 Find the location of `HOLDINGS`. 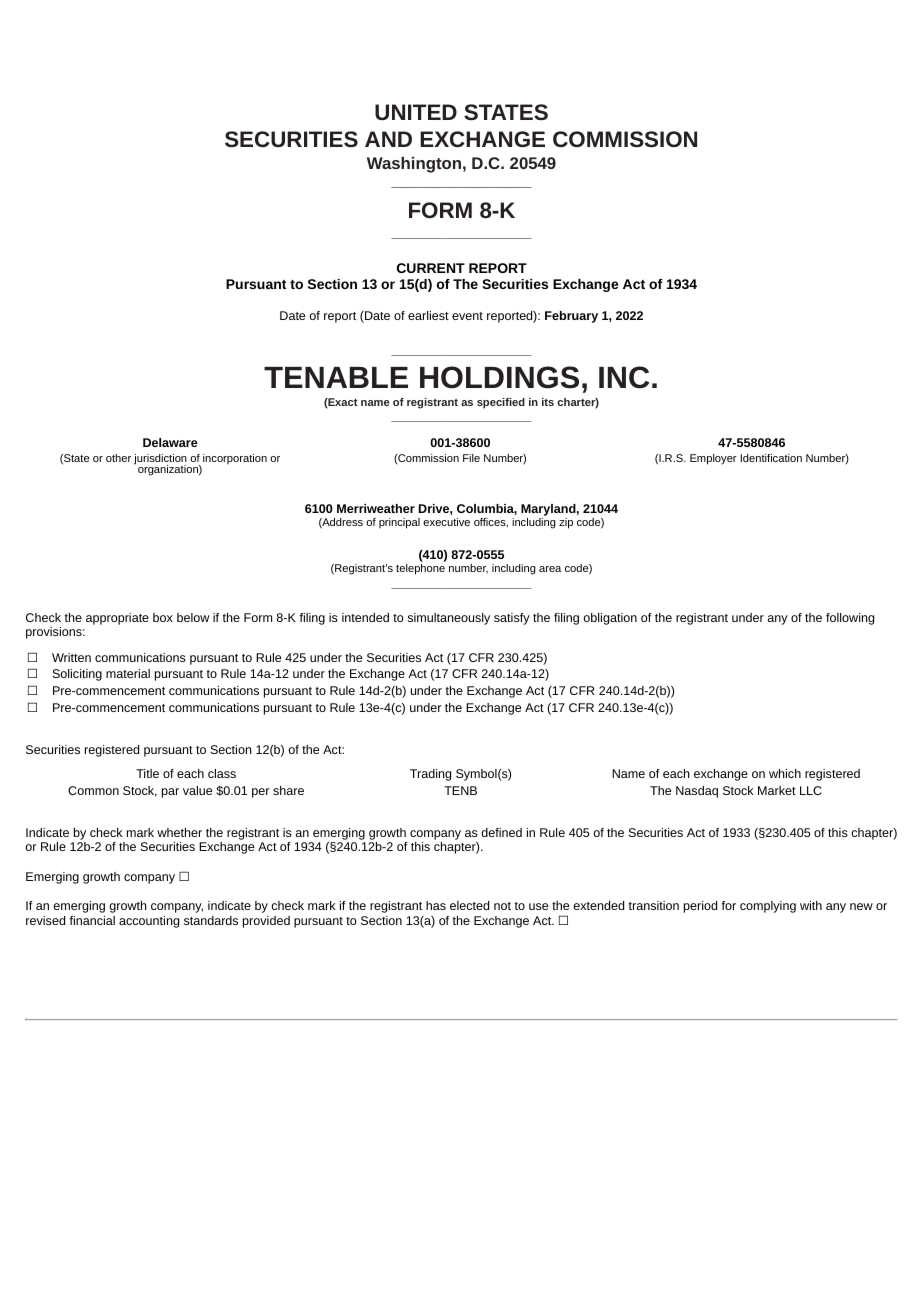

HOLDINGS is located at coordinates (499, 377).
